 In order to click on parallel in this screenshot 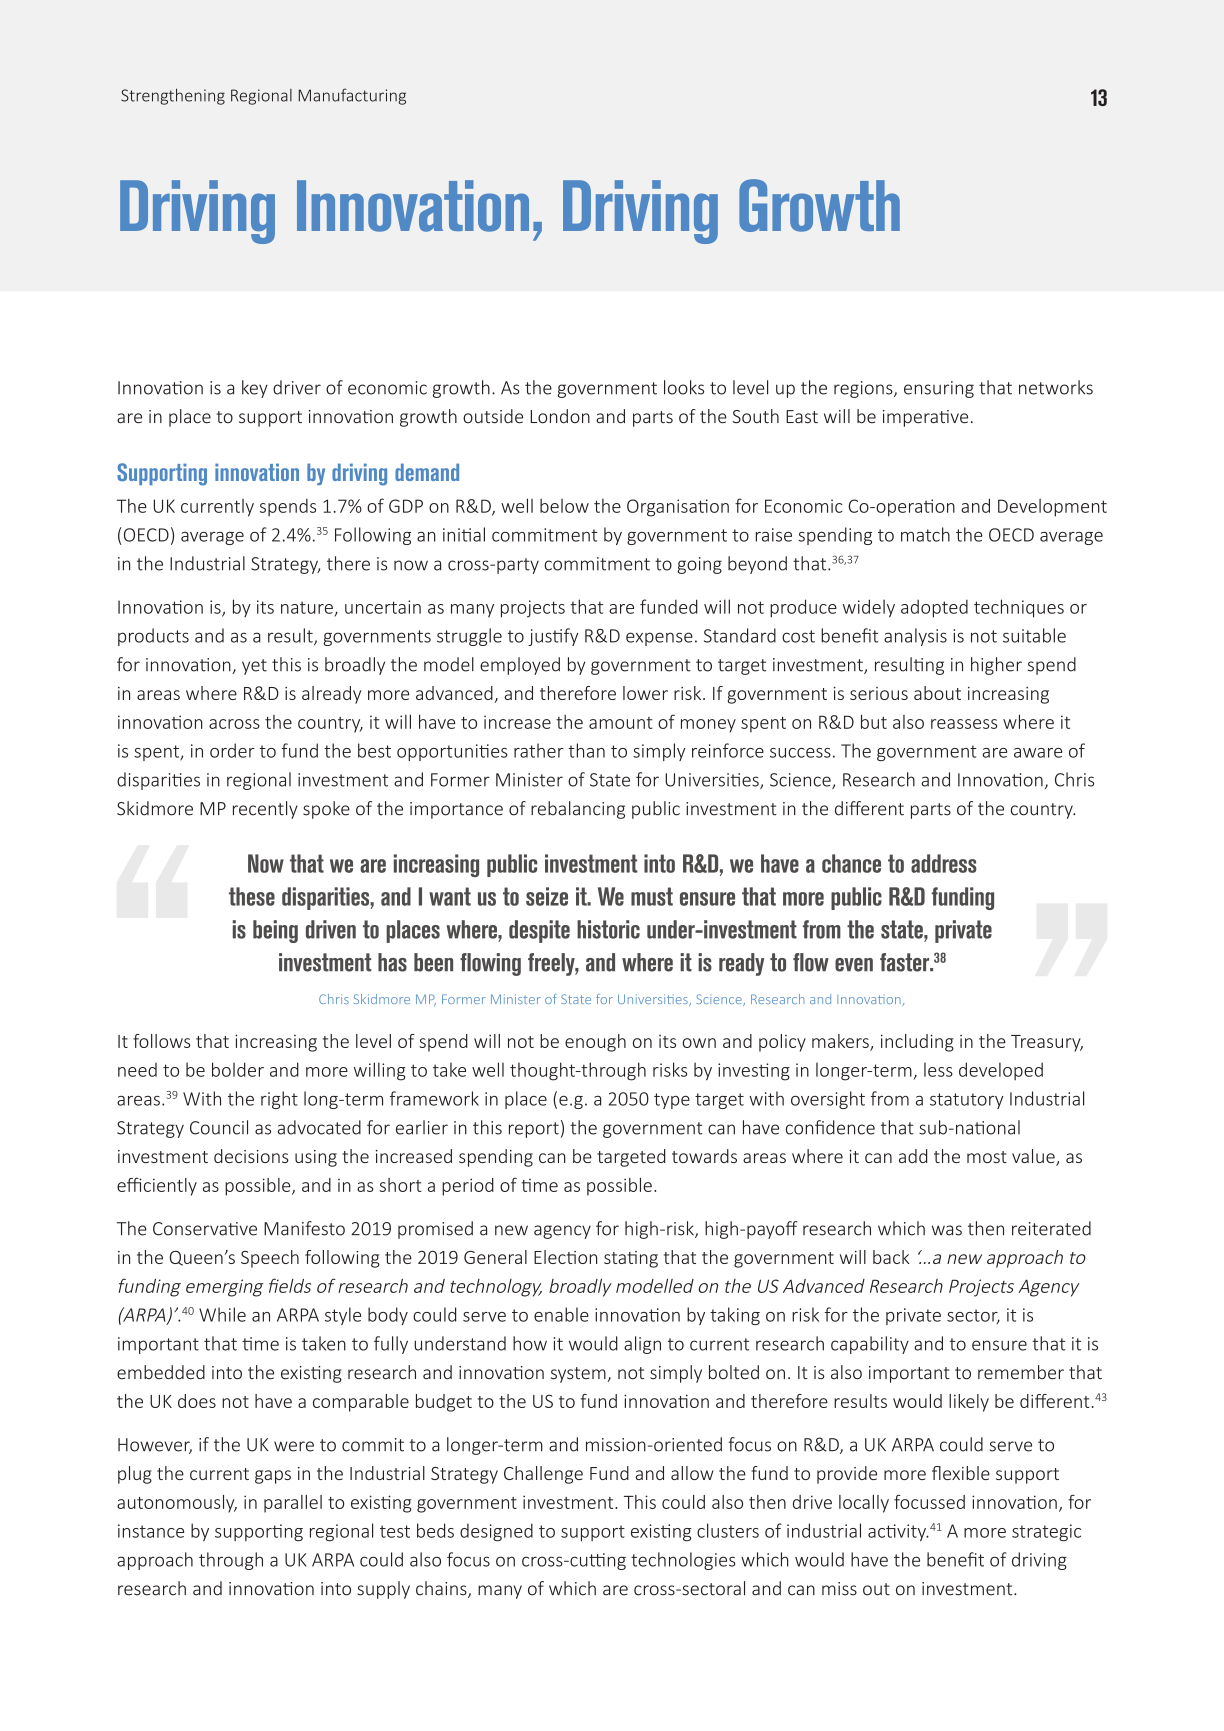, I will do `click(293, 1504)`.
